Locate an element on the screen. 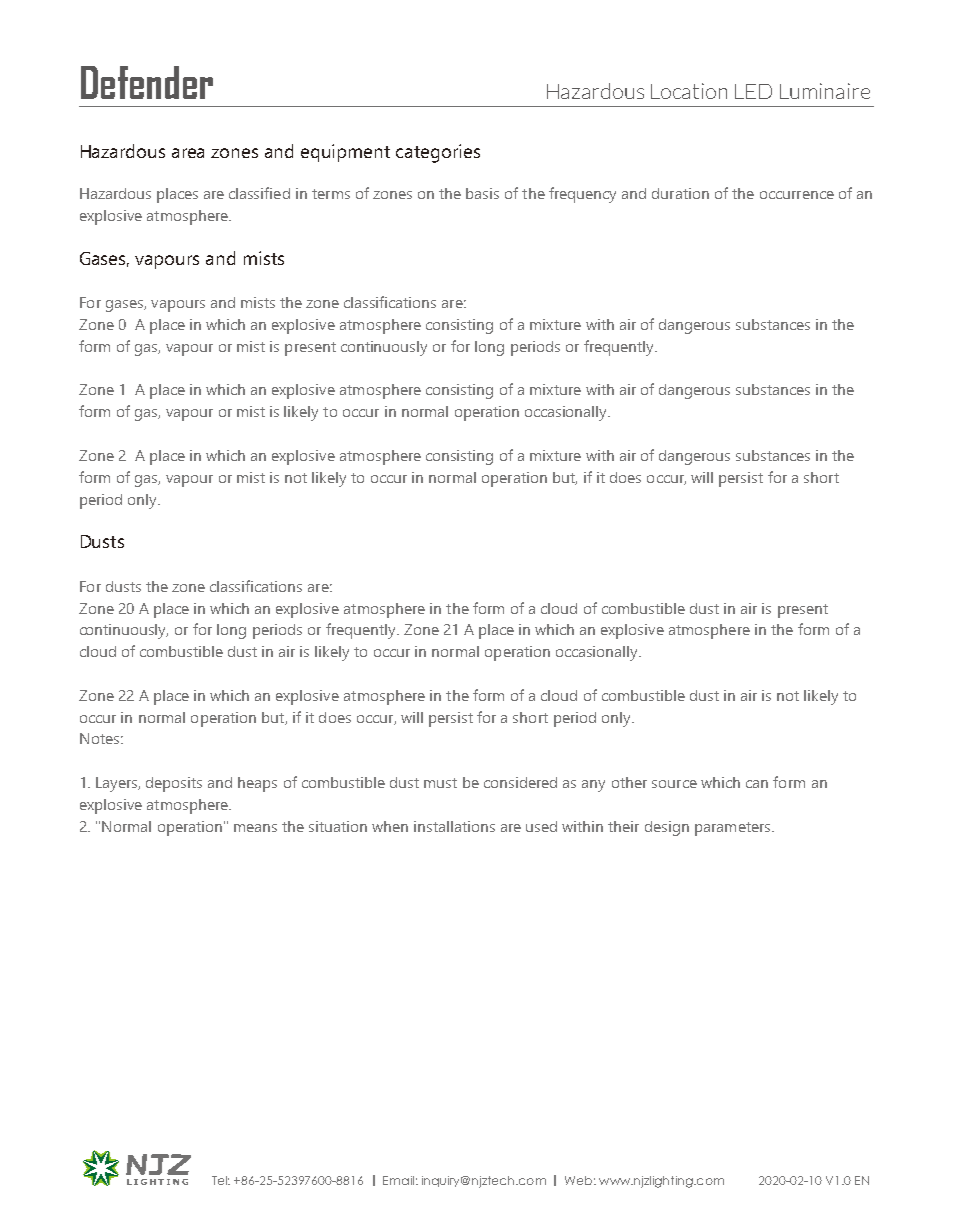 The width and height of the screenshot is (953, 1232). LED is located at coordinates (753, 91).
